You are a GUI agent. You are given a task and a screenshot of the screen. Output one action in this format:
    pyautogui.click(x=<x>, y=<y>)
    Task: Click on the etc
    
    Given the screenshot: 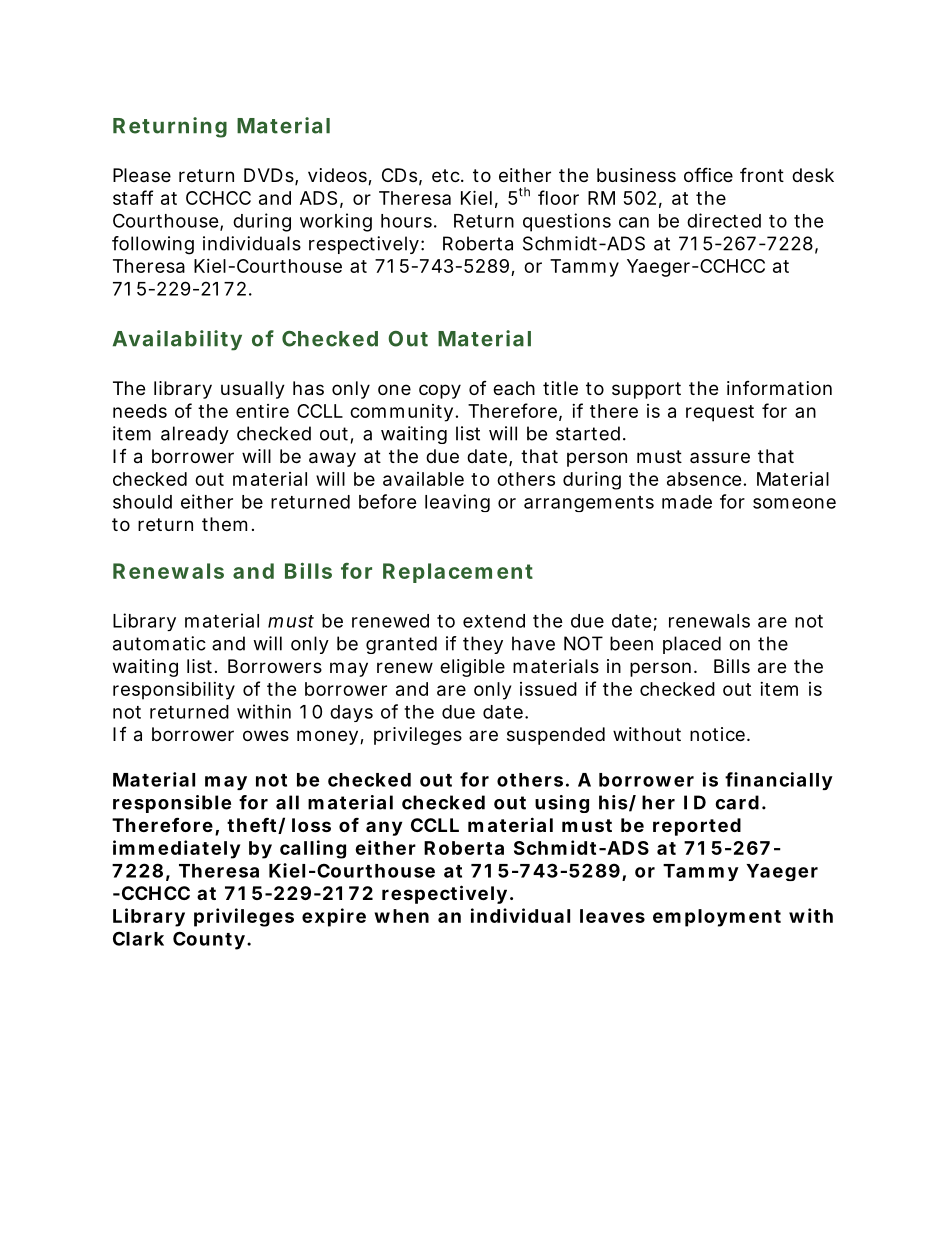 What is the action you would take?
    pyautogui.click(x=447, y=175)
